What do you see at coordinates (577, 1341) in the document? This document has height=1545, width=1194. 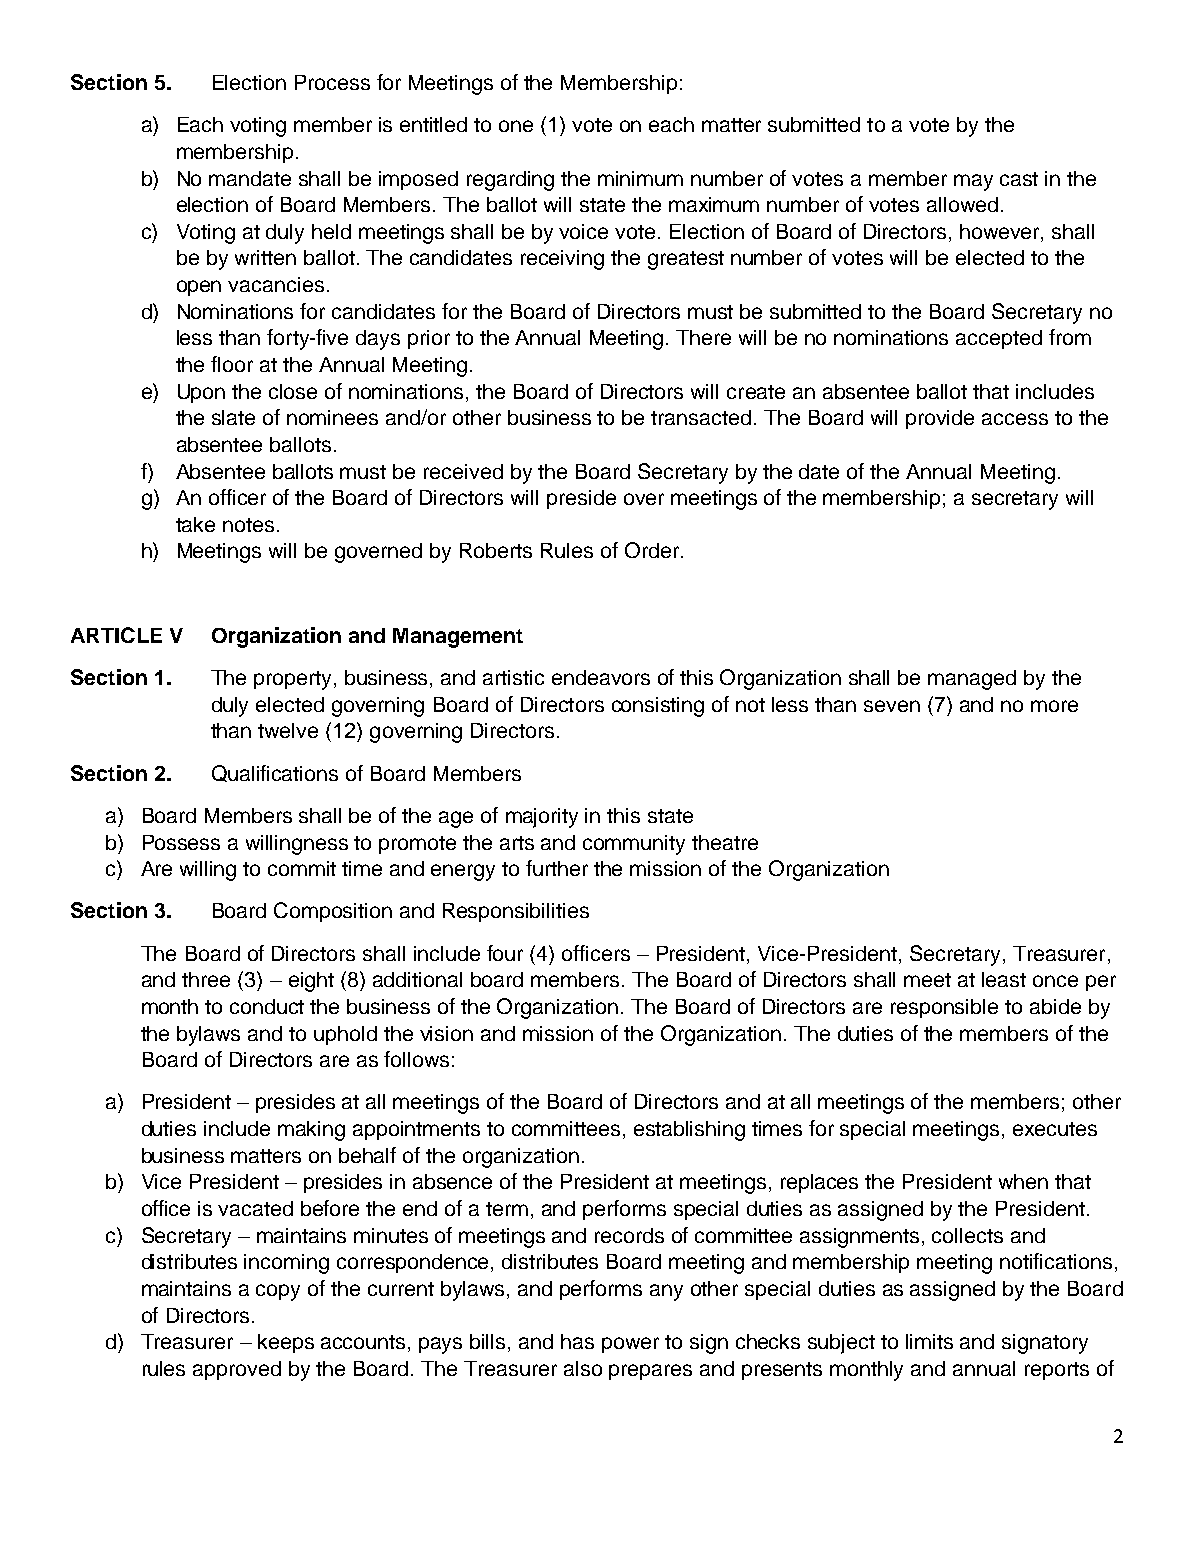 I see `has` at bounding box center [577, 1341].
